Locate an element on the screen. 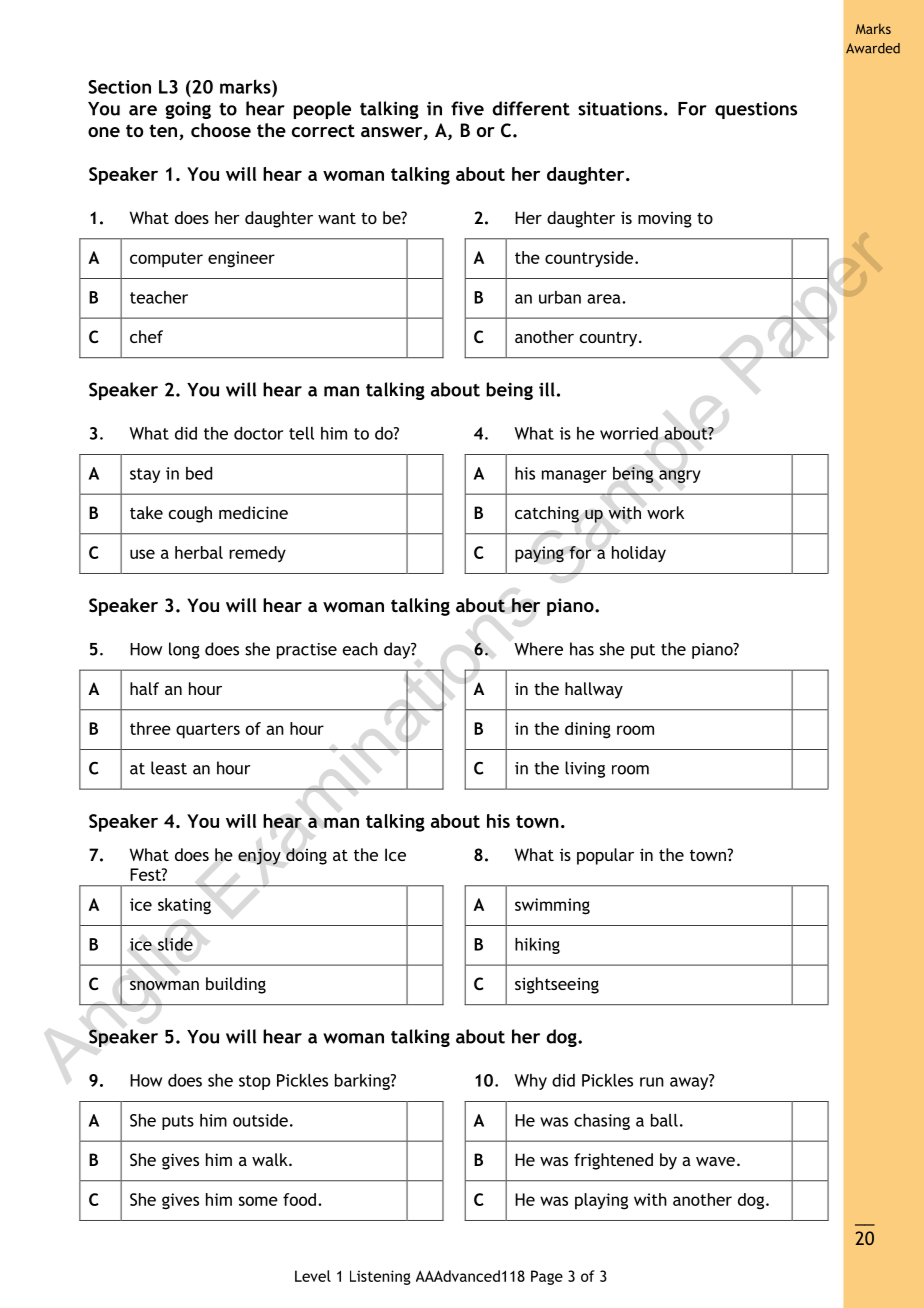 This screenshot has width=924, height=1308. going is located at coordinates (188, 110).
